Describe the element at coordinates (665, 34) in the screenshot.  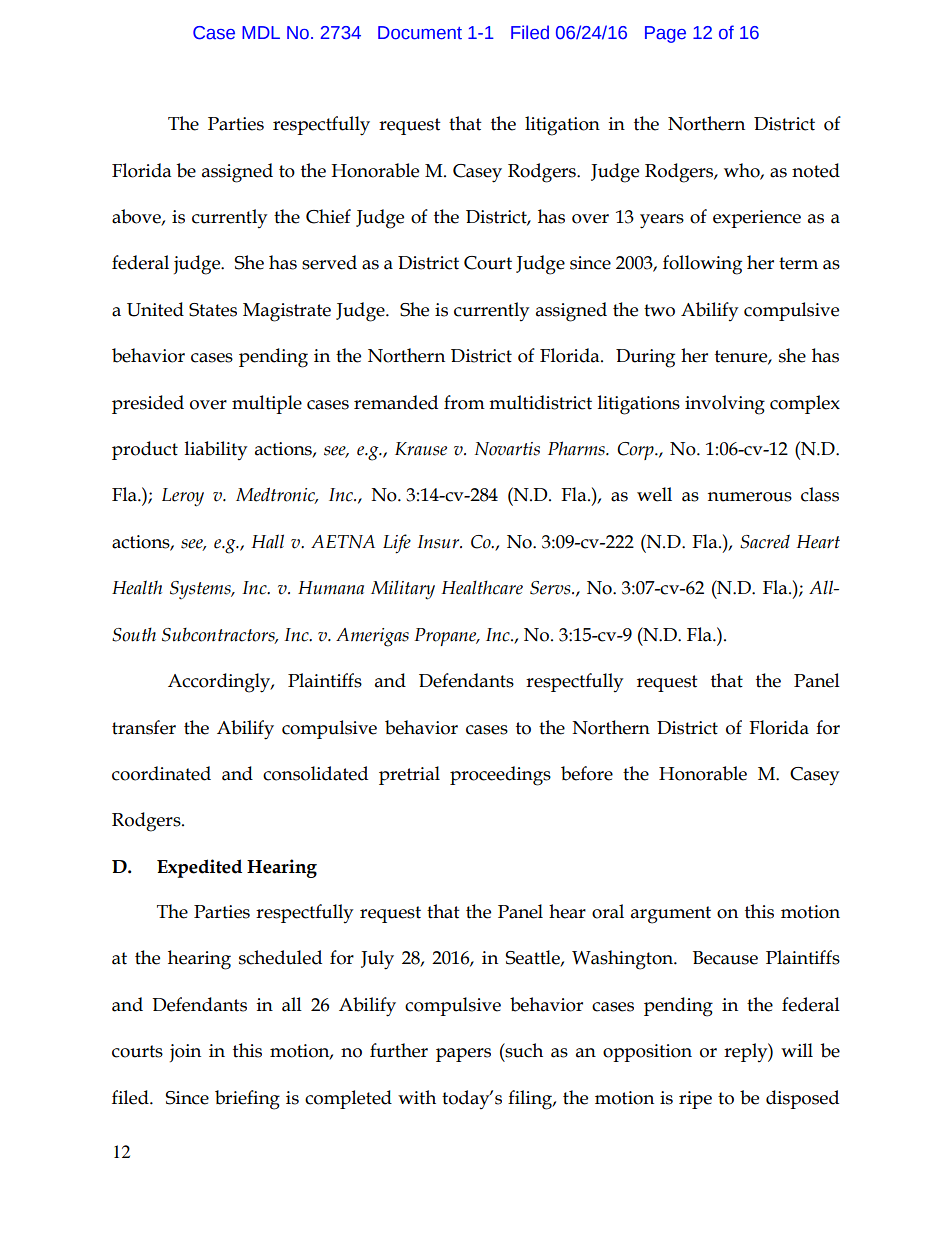
I see `Page` at that location.
